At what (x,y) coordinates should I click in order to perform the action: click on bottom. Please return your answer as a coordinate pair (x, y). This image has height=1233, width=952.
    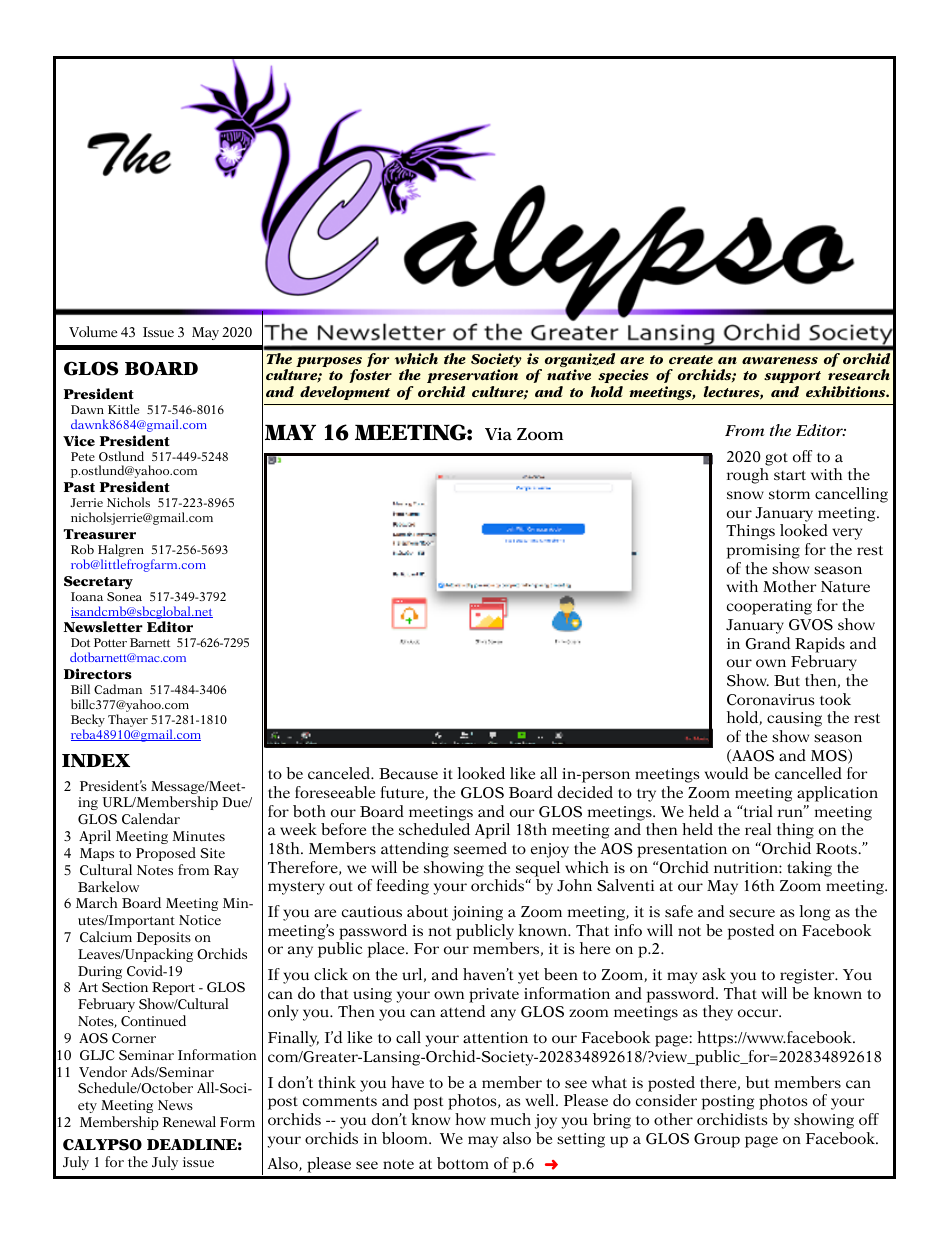
    Looking at the image, I should click on (463, 1163).
